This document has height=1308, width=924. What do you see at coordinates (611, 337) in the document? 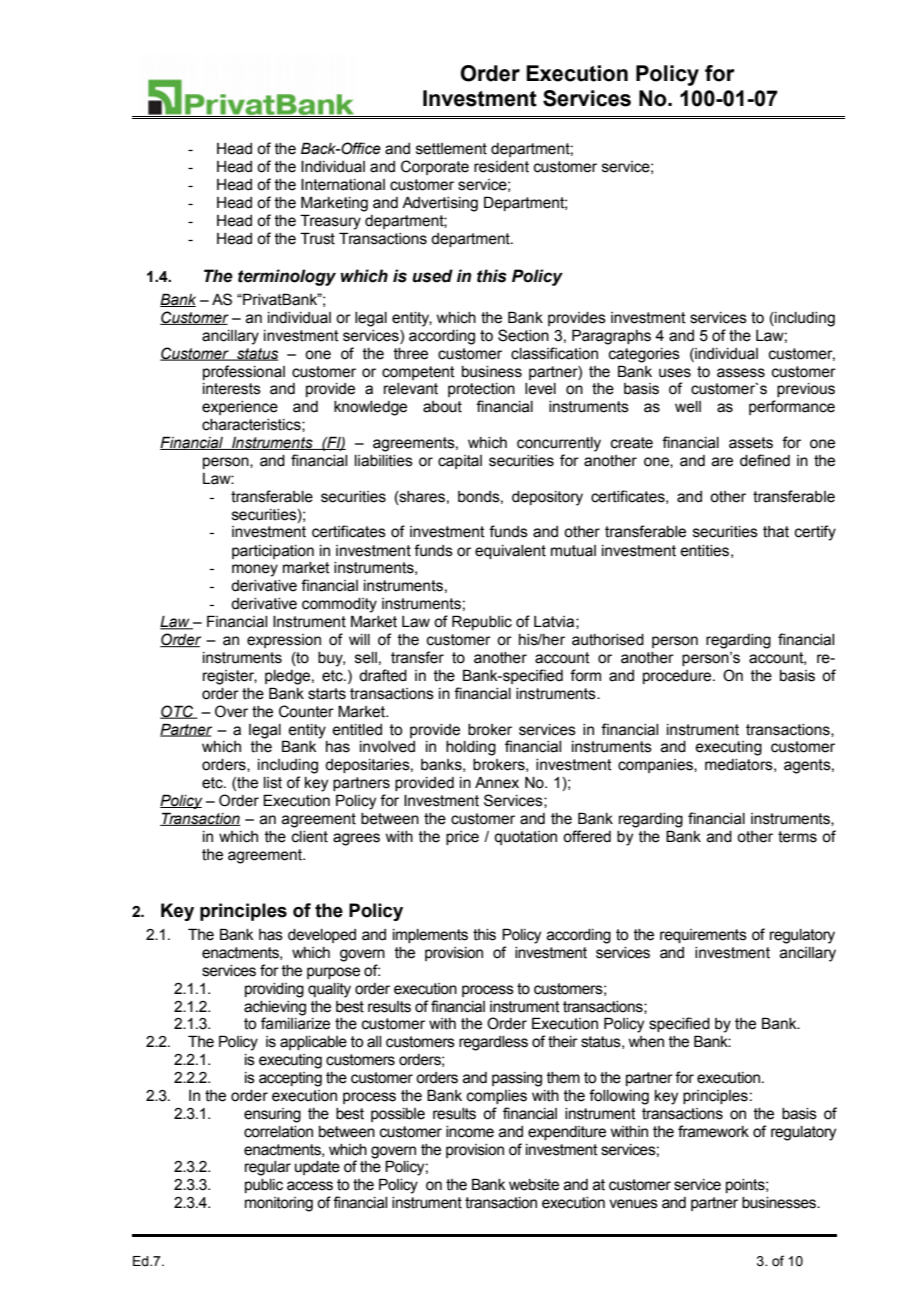
I see `Paragraphs` at bounding box center [611, 337].
